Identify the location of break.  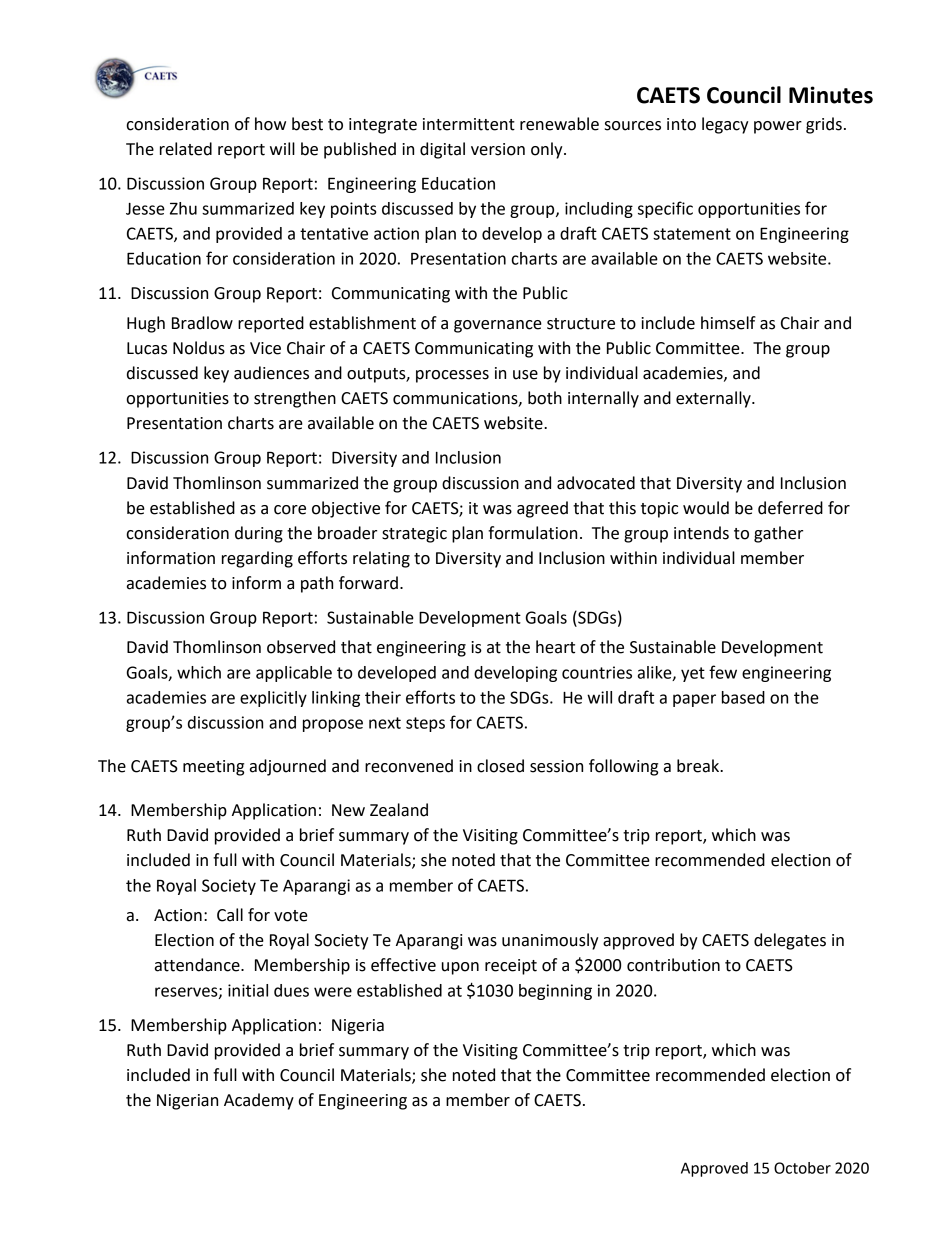
(699, 766).
